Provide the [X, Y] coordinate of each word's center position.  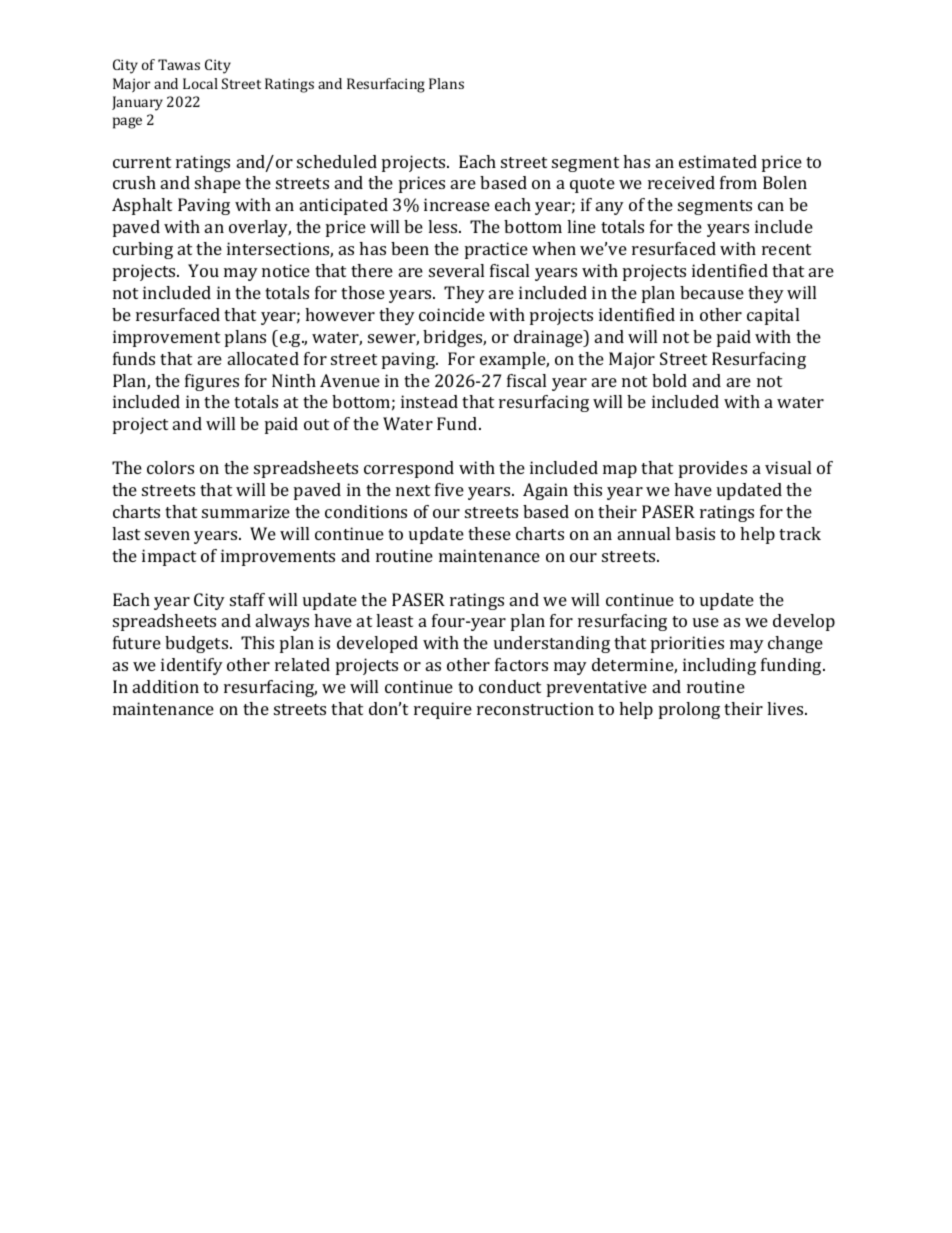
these [489, 533]
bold [669, 380]
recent [786, 249]
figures [212, 382]
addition [166, 686]
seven [167, 535]
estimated [718, 161]
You [203, 270]
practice [496, 250]
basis [695, 533]
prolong [689, 710]
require [443, 710]
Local [200, 83]
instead [429, 401]
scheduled [337, 161]
